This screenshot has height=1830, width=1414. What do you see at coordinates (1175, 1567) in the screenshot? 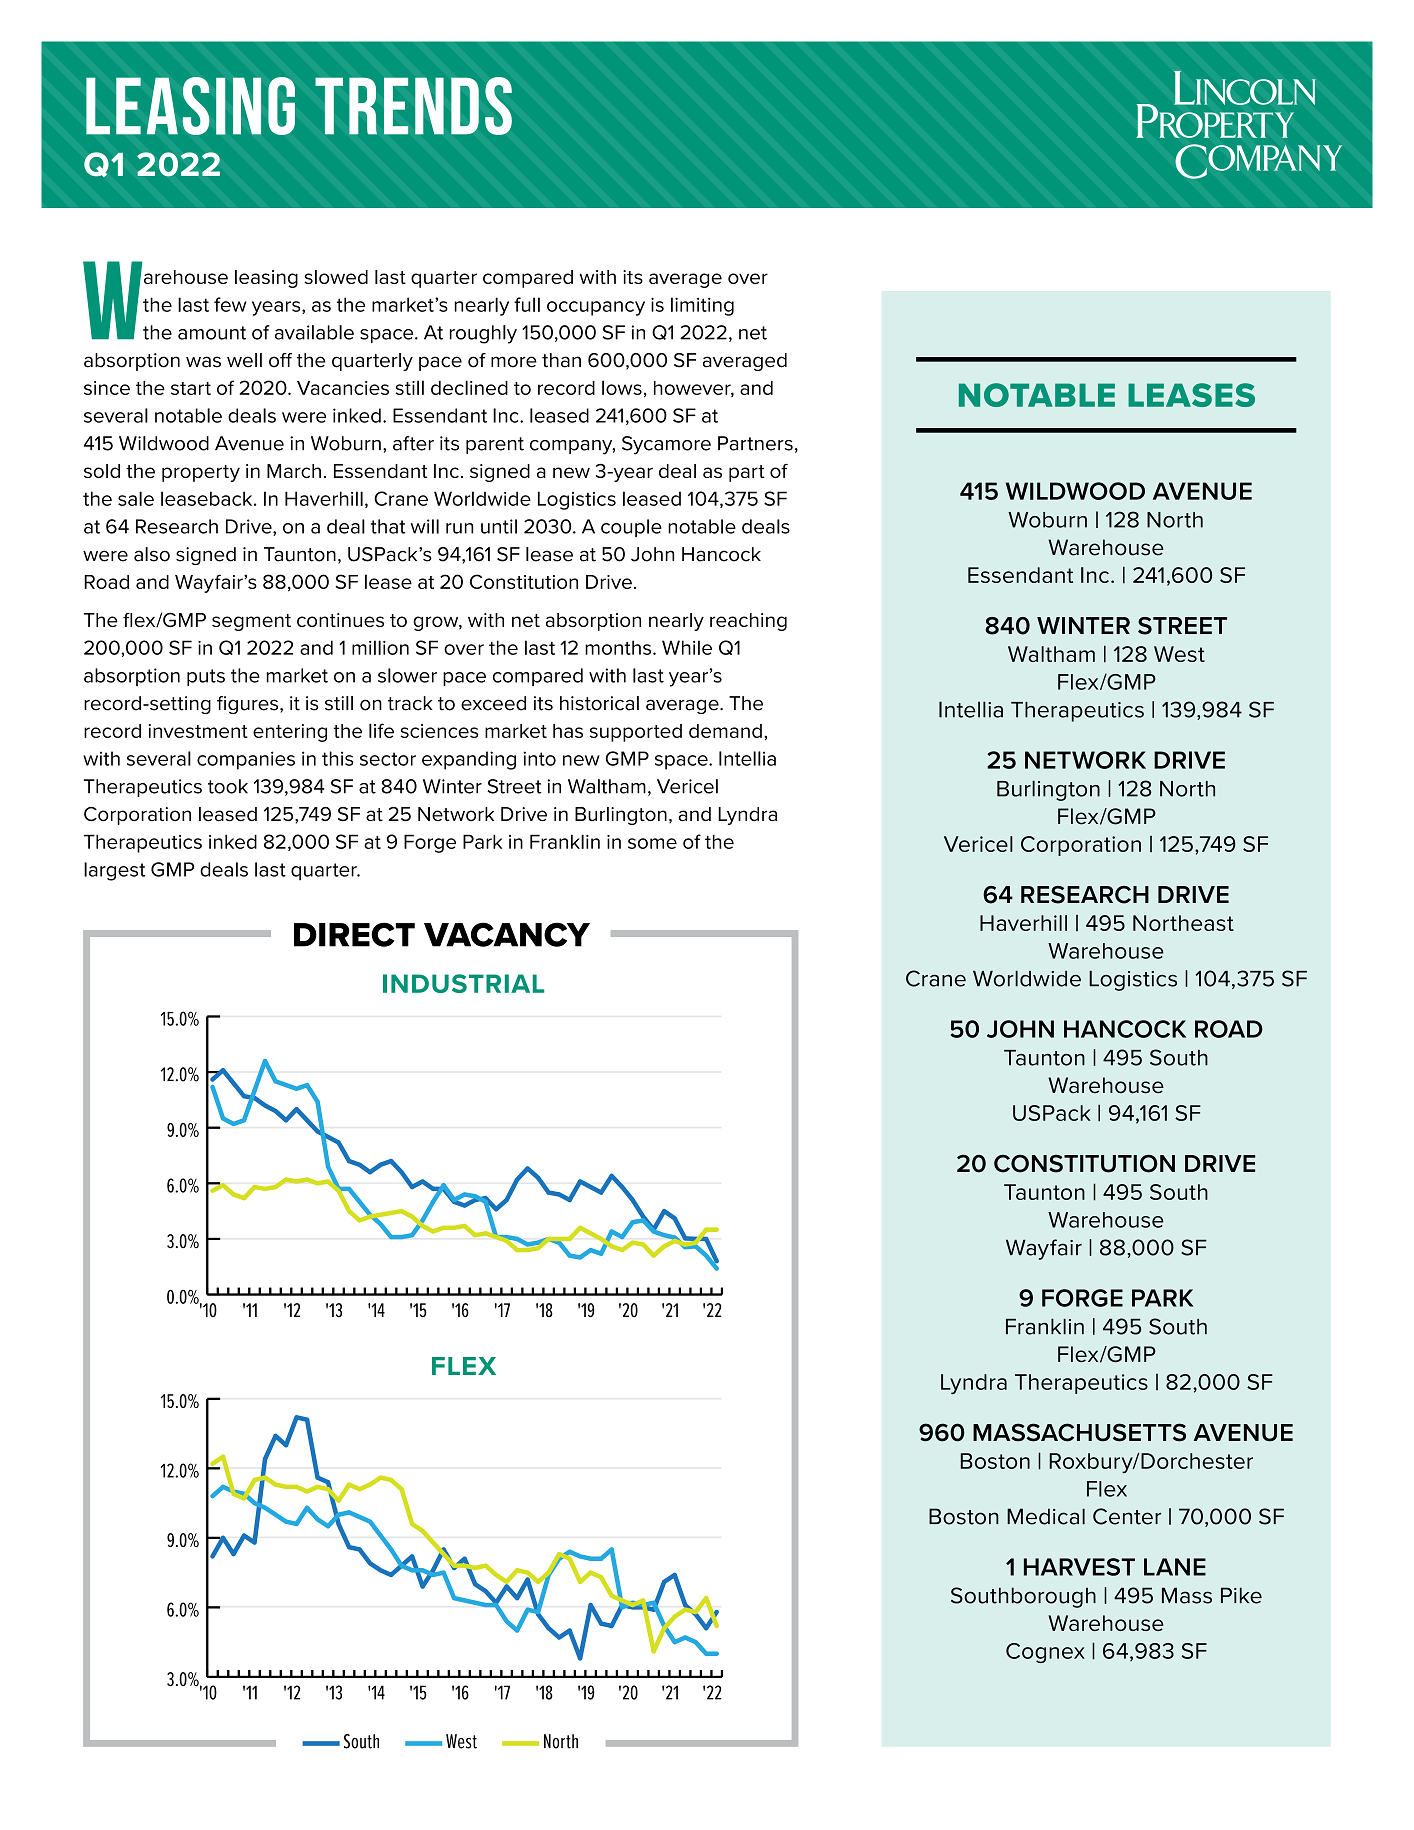
I see `LANE` at bounding box center [1175, 1567].
